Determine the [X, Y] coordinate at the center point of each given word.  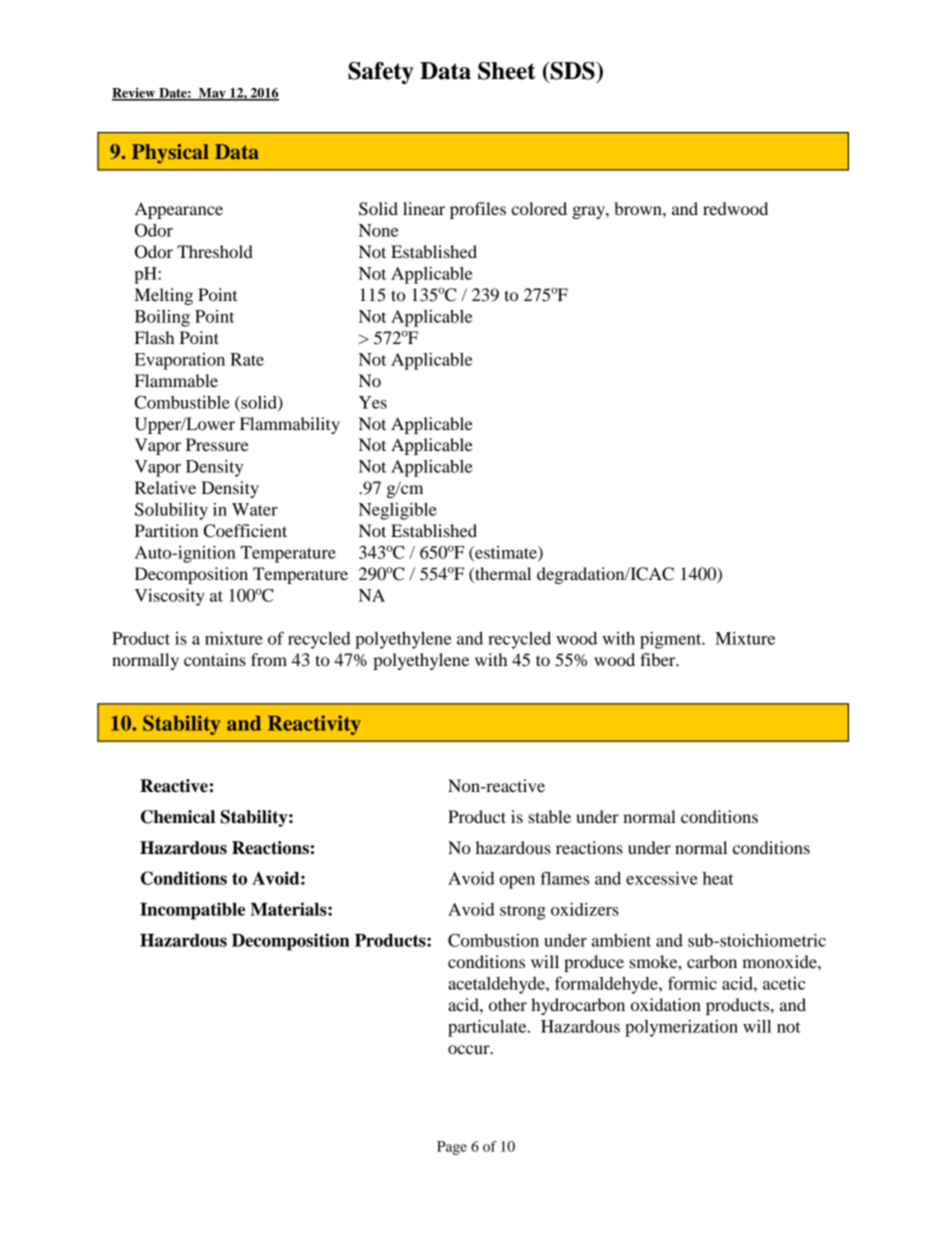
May [212, 94]
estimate [506, 553]
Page [452, 1148]
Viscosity [170, 597]
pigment [672, 640]
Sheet [507, 71]
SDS [572, 72]
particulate [488, 1028]
